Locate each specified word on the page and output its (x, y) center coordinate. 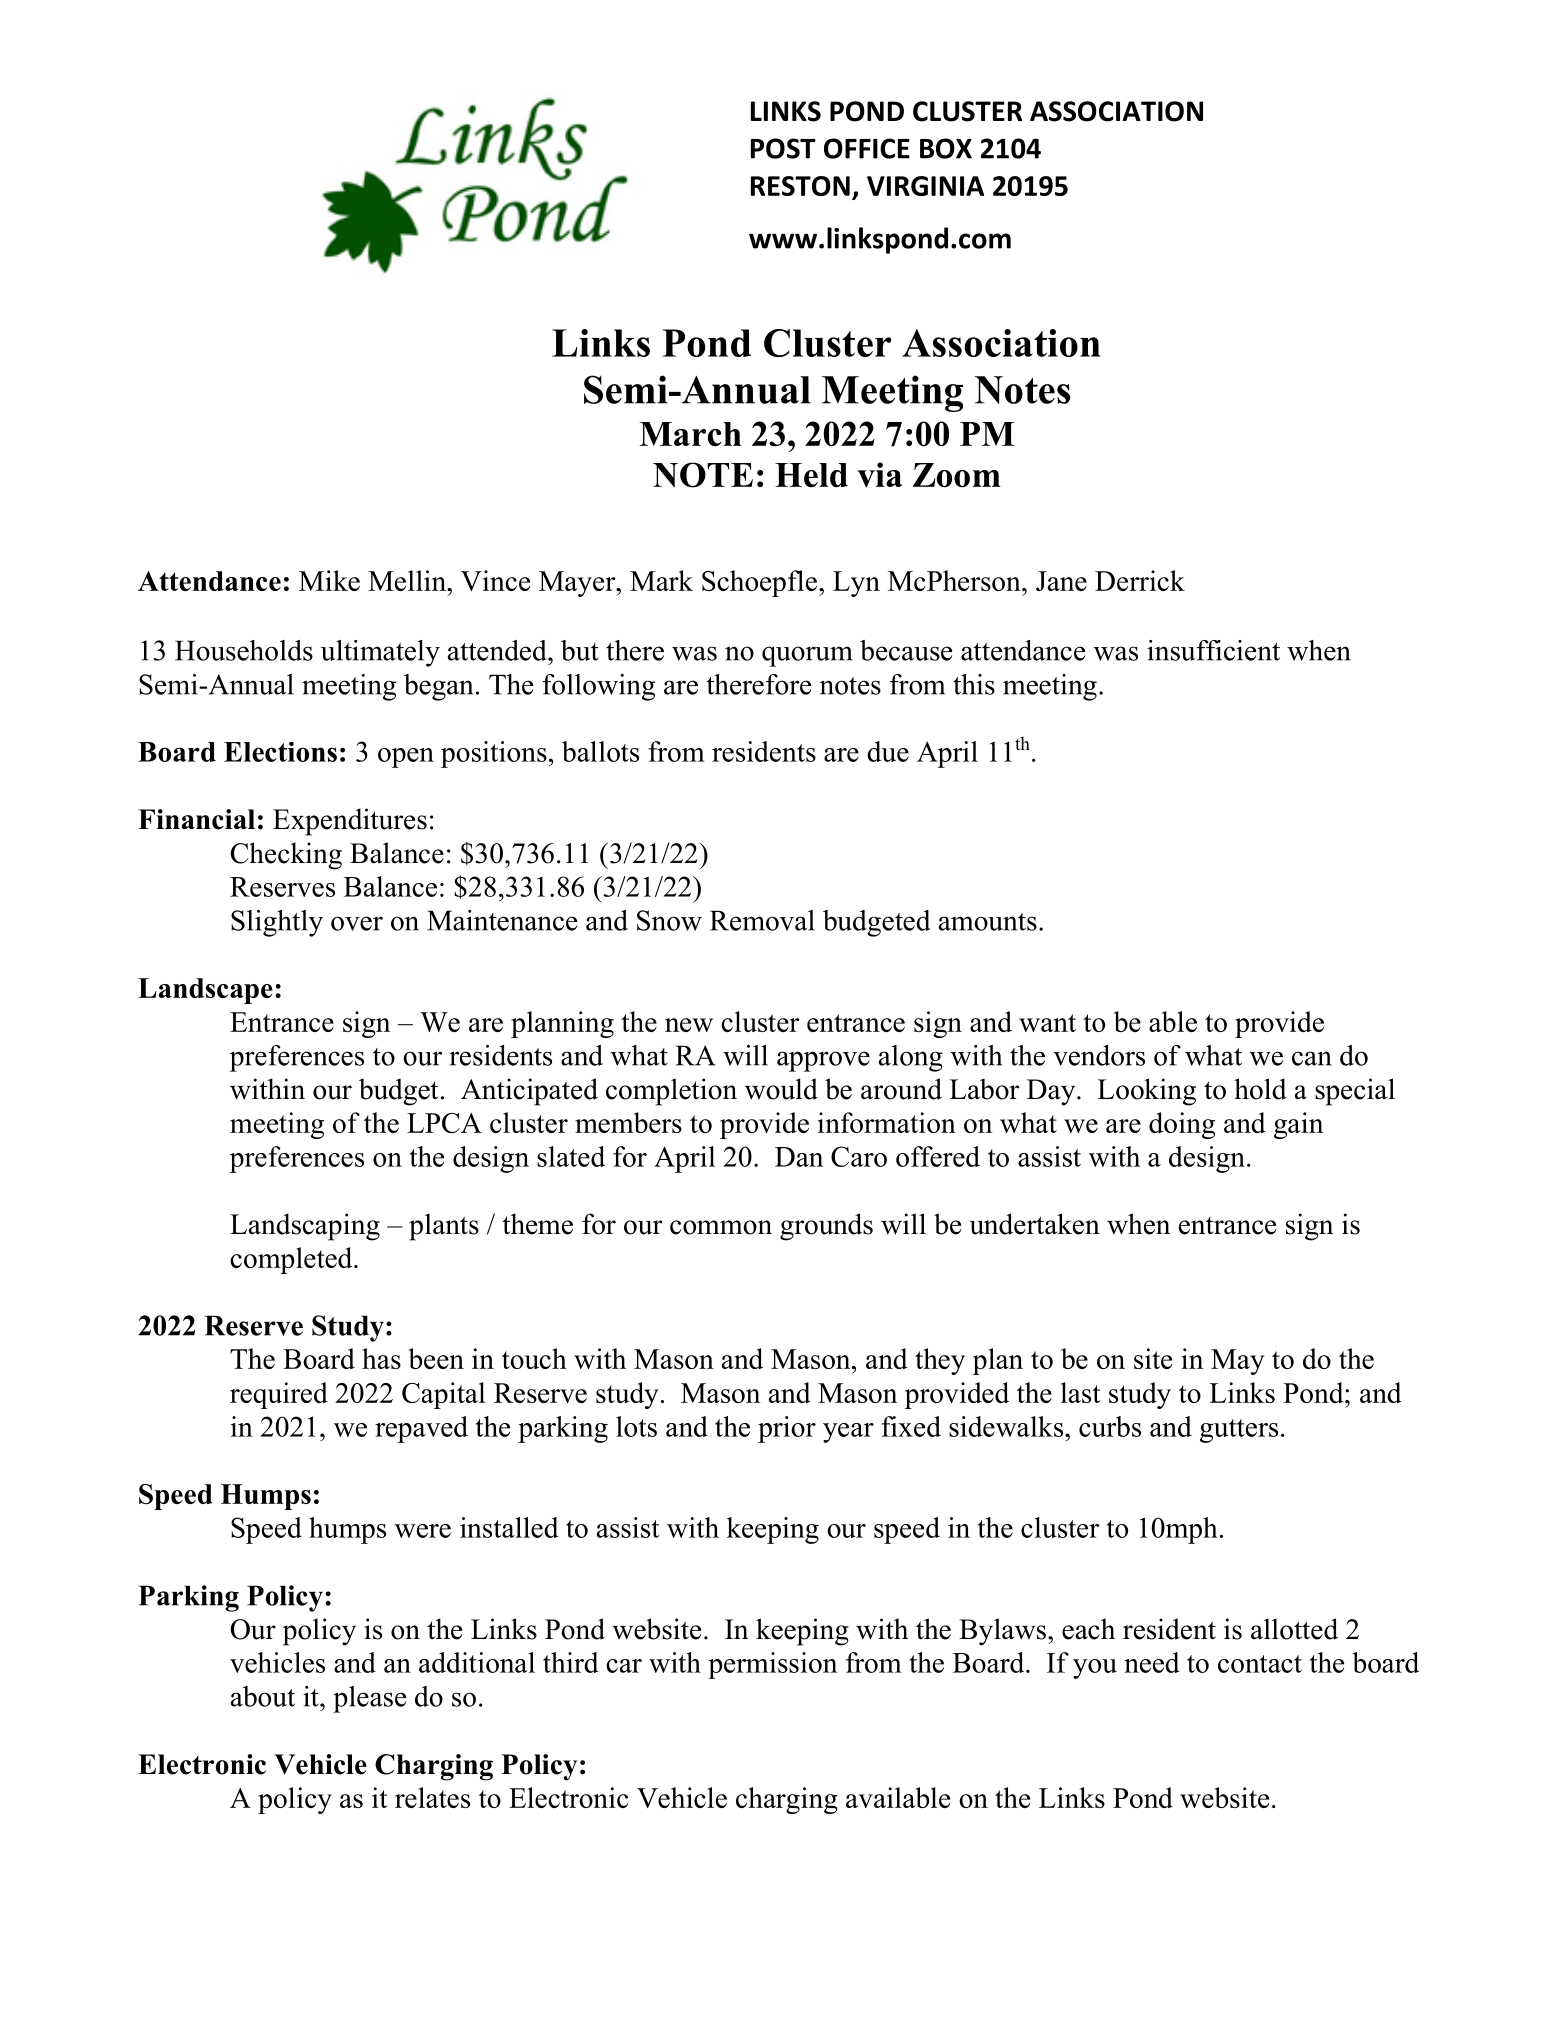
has (381, 1358)
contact (1260, 1664)
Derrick (1140, 580)
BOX (946, 148)
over (357, 923)
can (1312, 1058)
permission (772, 1665)
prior (787, 1429)
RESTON (800, 186)
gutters (1239, 1431)
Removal (762, 920)
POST (783, 148)
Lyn (856, 584)
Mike (329, 580)
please (369, 1699)
